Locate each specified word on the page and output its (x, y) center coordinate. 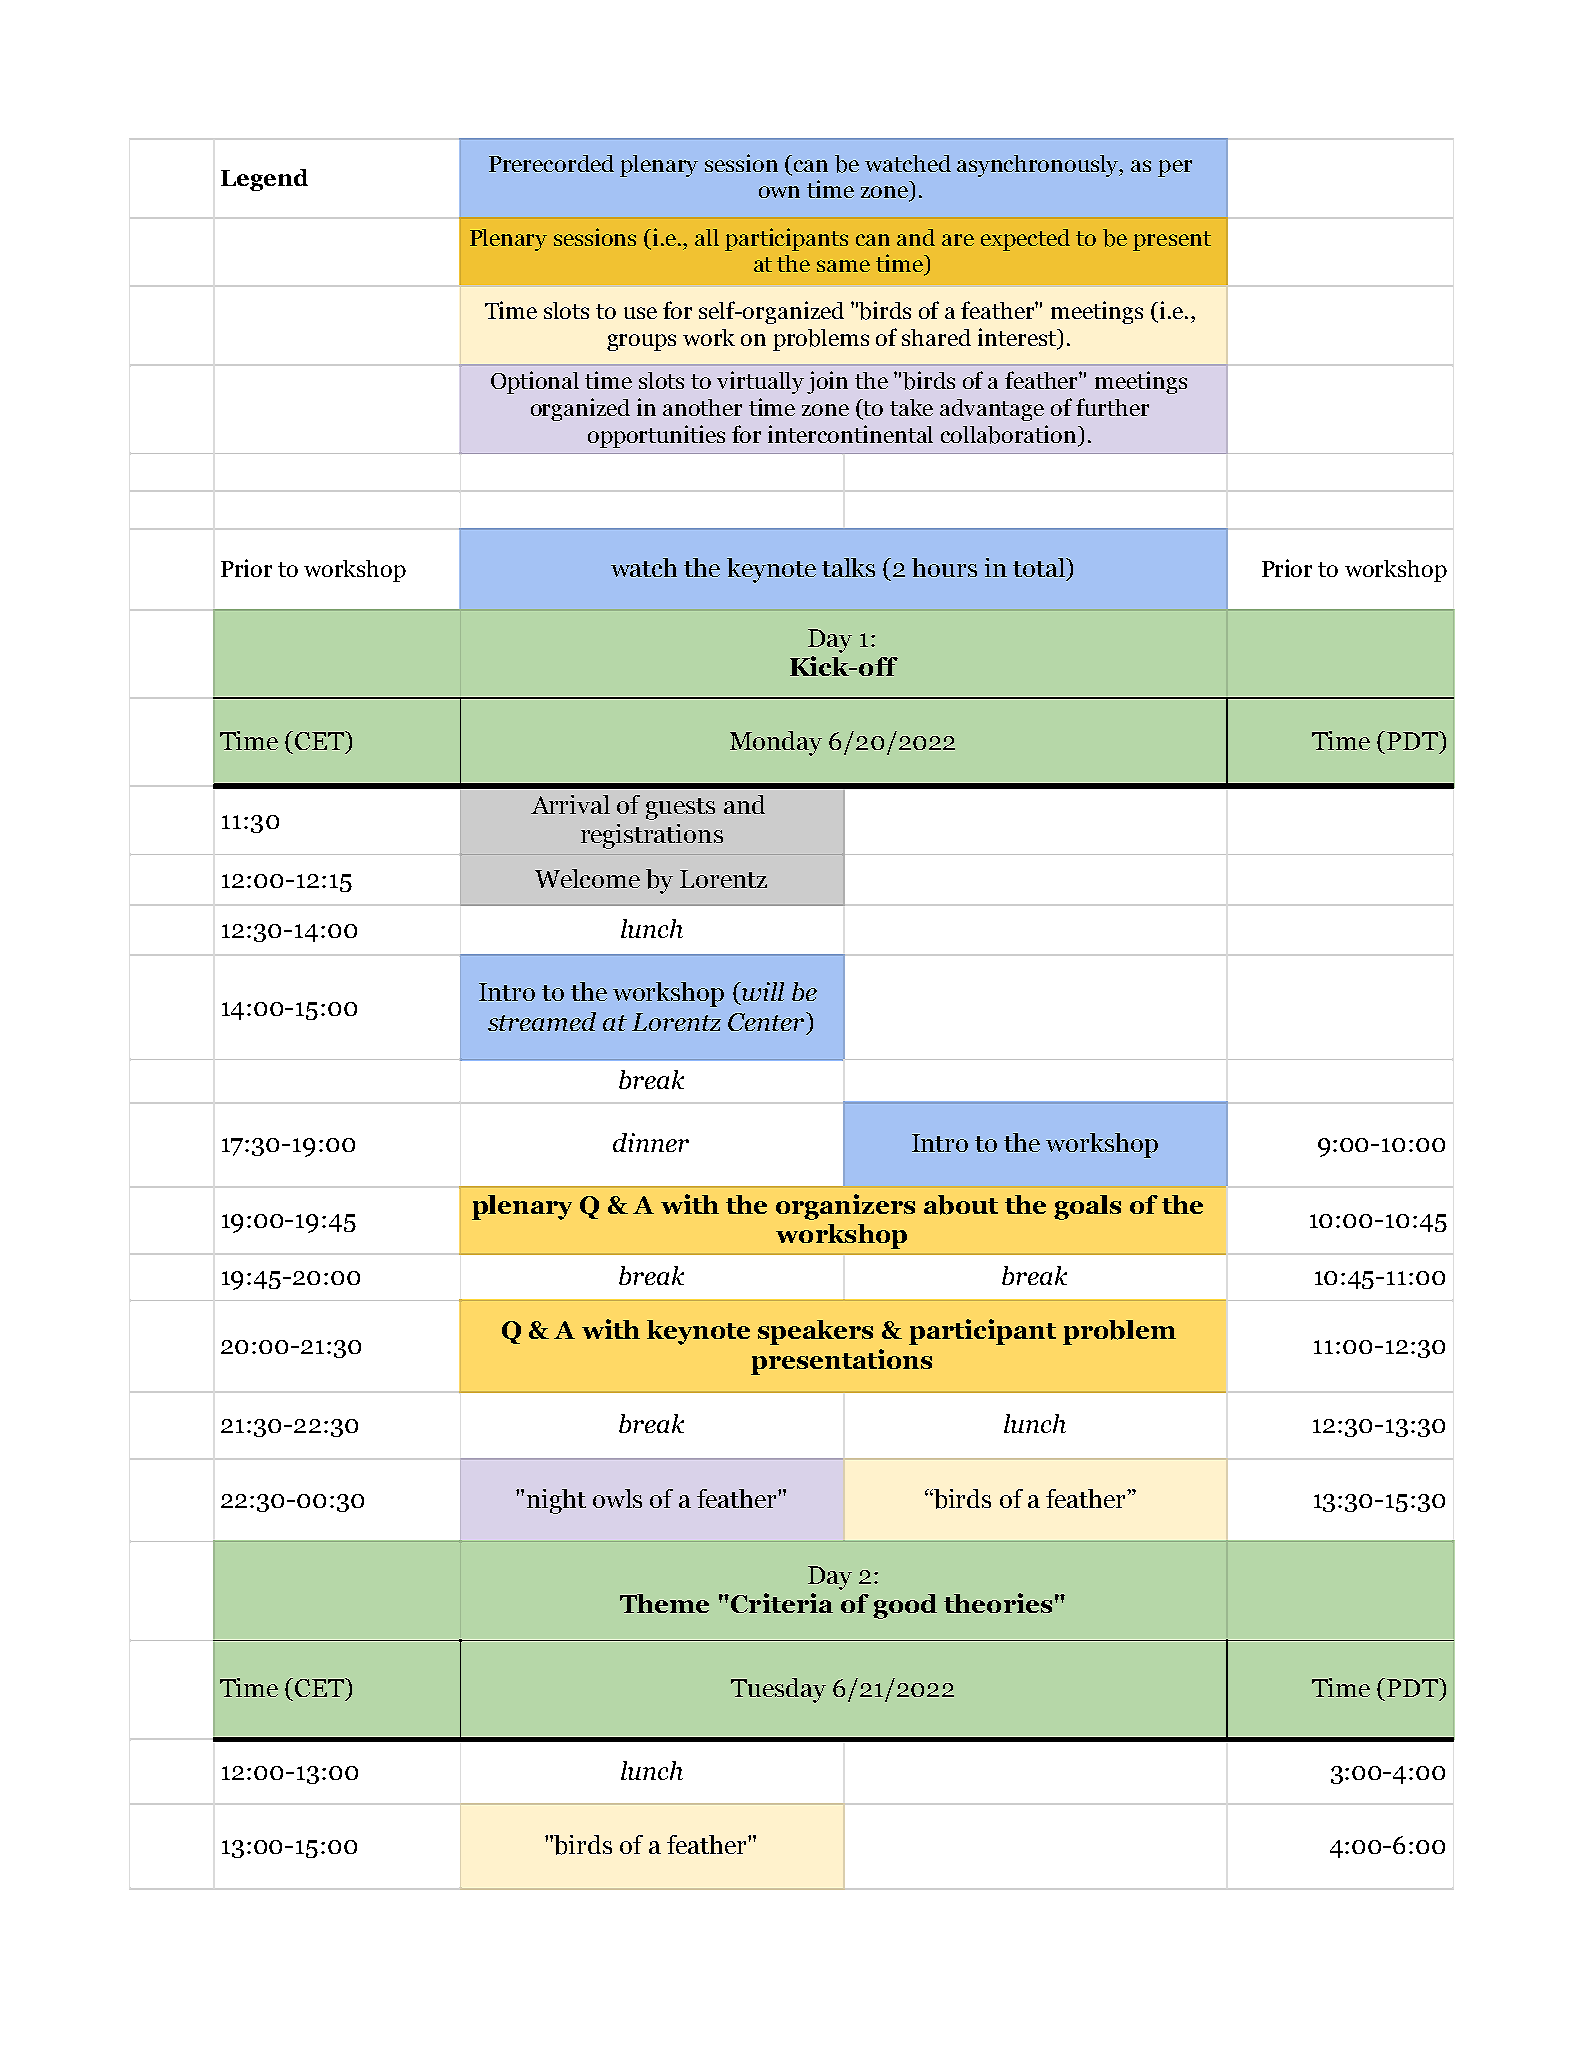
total (1040, 567)
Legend (264, 180)
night (556, 1501)
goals (1087, 1207)
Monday (776, 743)
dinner (651, 1142)
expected (1025, 240)
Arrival (570, 804)
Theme (664, 1603)
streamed (542, 1021)
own (779, 192)
